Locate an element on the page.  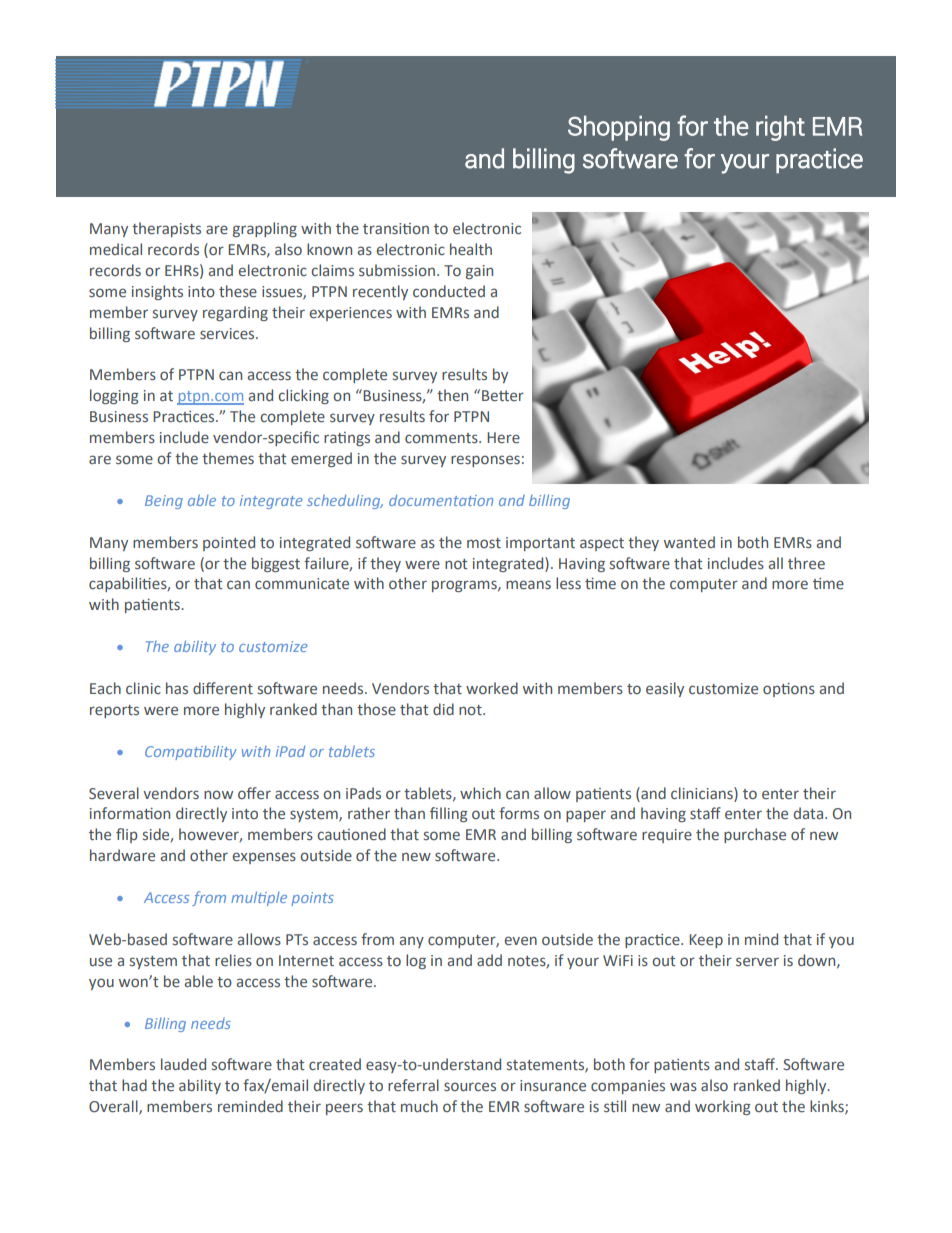
means is located at coordinates (528, 585).
